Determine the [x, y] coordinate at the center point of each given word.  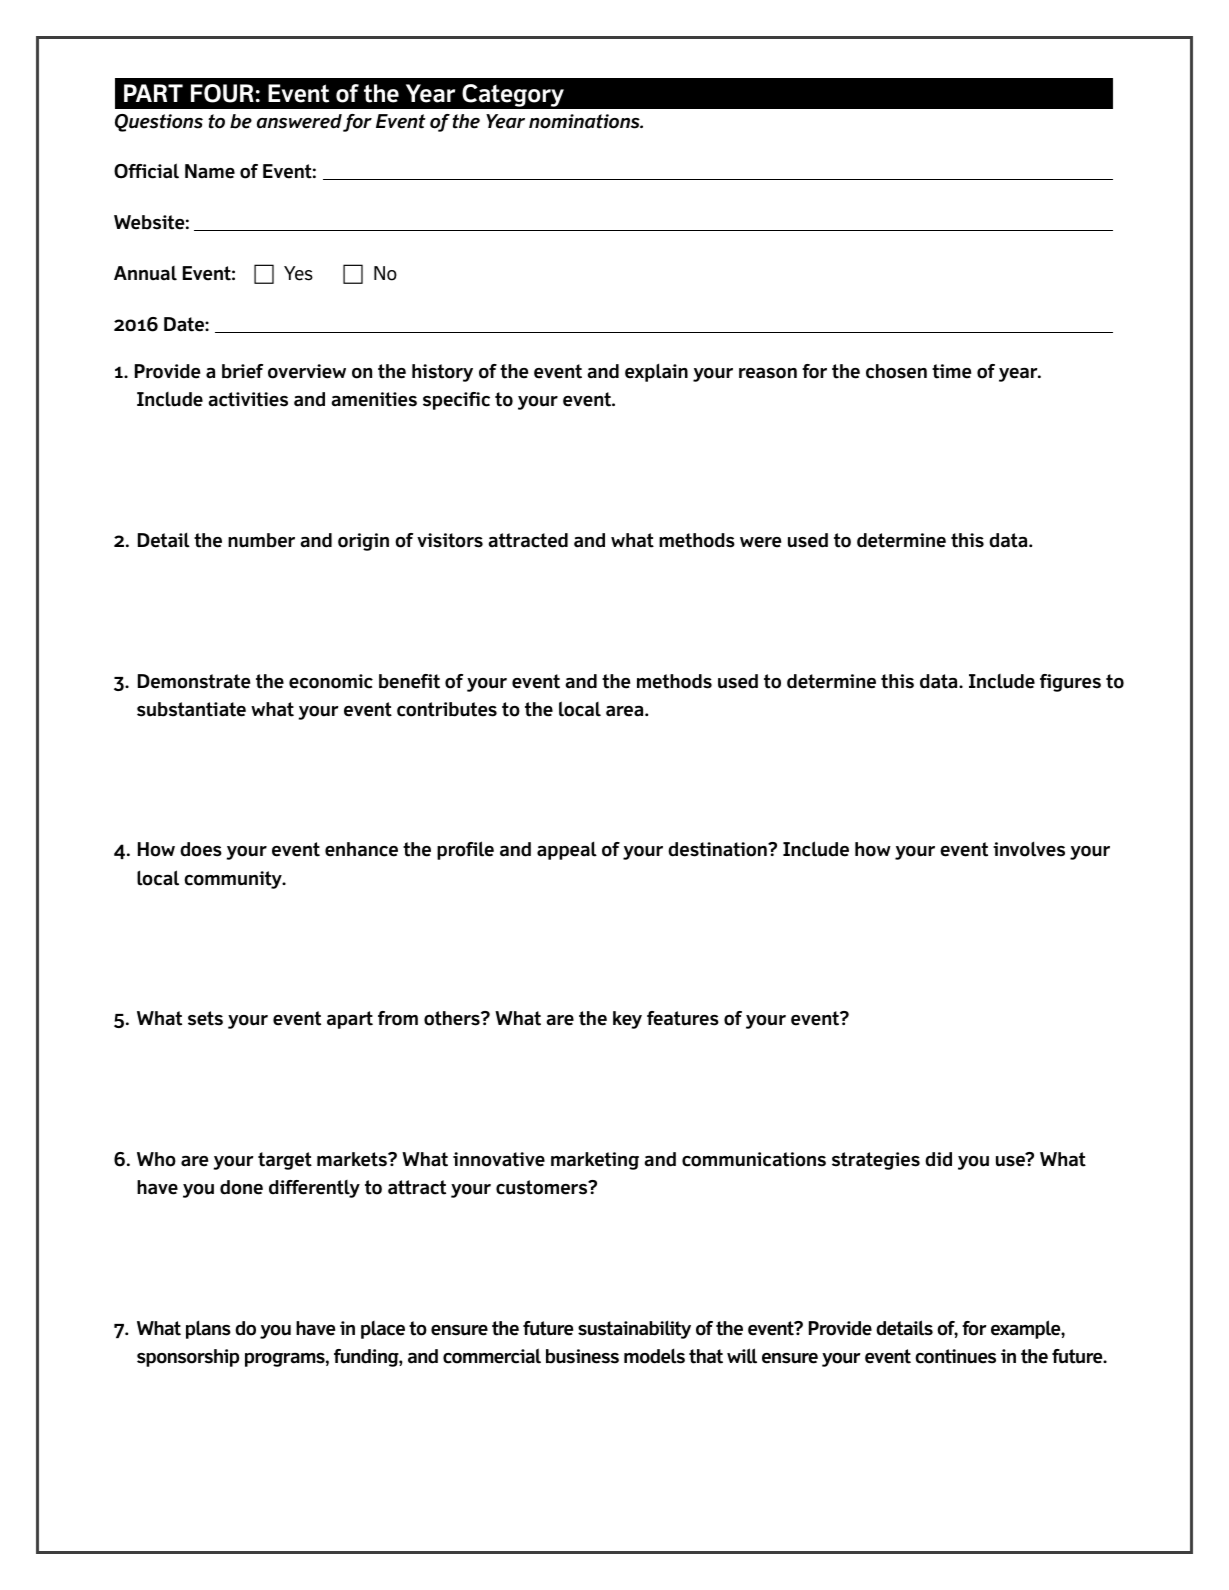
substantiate [191, 709]
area [626, 711]
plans [208, 1329]
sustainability [634, 1329]
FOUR [222, 93]
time [951, 371]
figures [1070, 683]
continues [955, 1356]
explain [656, 372]
